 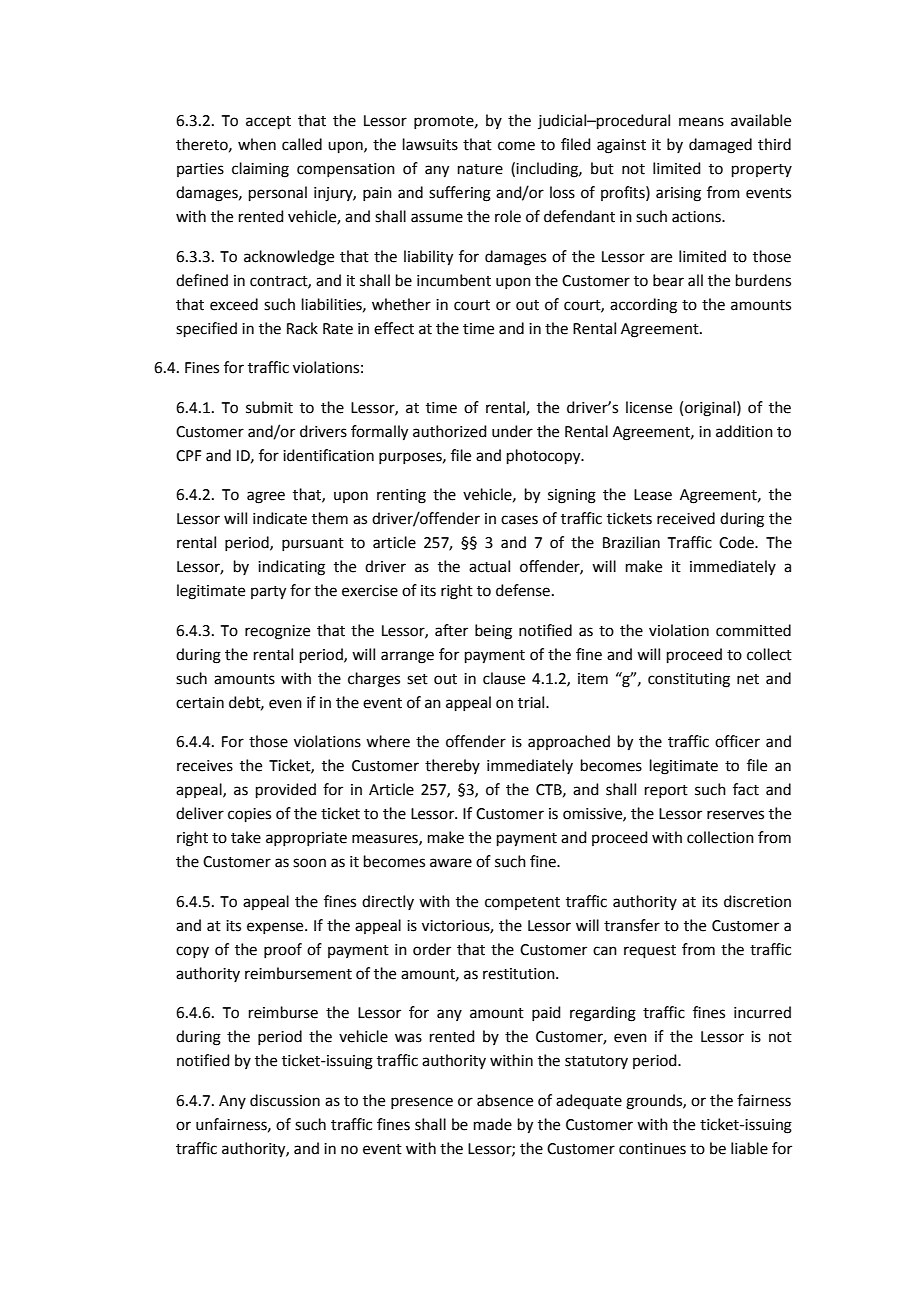 I want to click on submit, so click(x=269, y=407).
